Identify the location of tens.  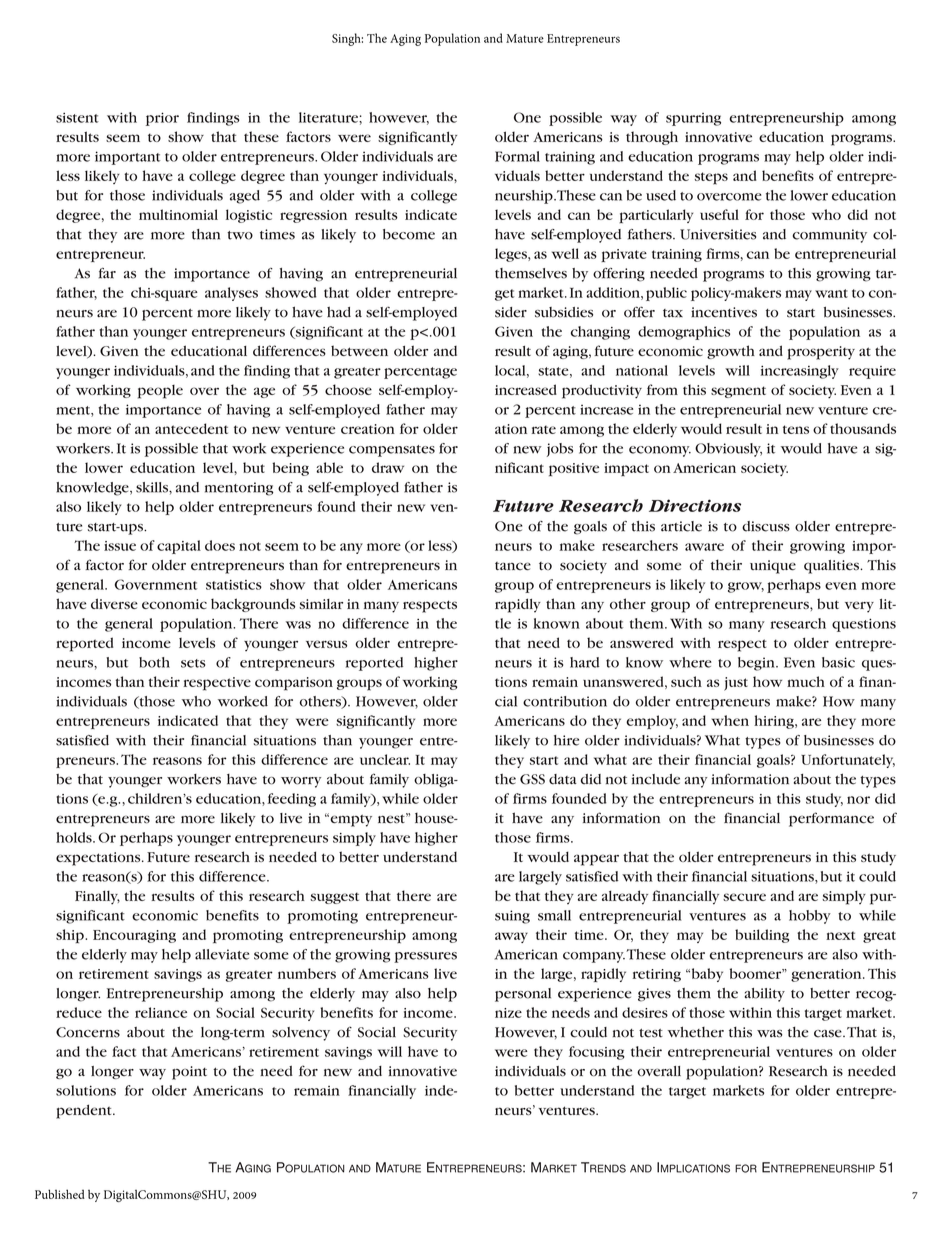
(796, 429).
